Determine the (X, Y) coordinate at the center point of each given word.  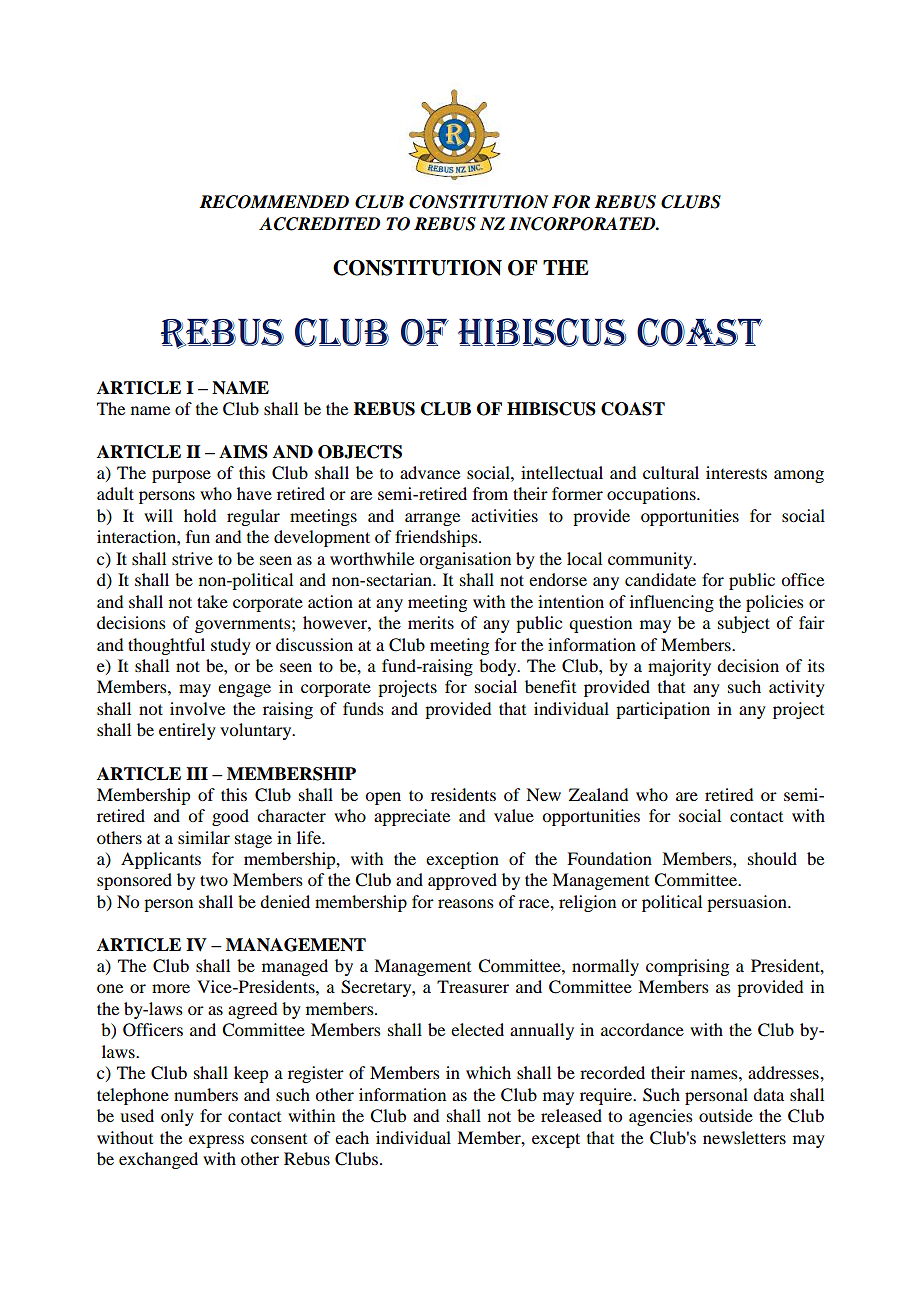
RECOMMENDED (274, 202)
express (216, 1141)
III (197, 773)
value (514, 815)
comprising (687, 967)
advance (430, 472)
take (212, 601)
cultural (671, 472)
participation (663, 710)
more (171, 988)
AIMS (243, 452)
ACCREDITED (319, 224)
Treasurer (473, 986)
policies (775, 603)
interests (736, 472)
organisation (465, 560)
